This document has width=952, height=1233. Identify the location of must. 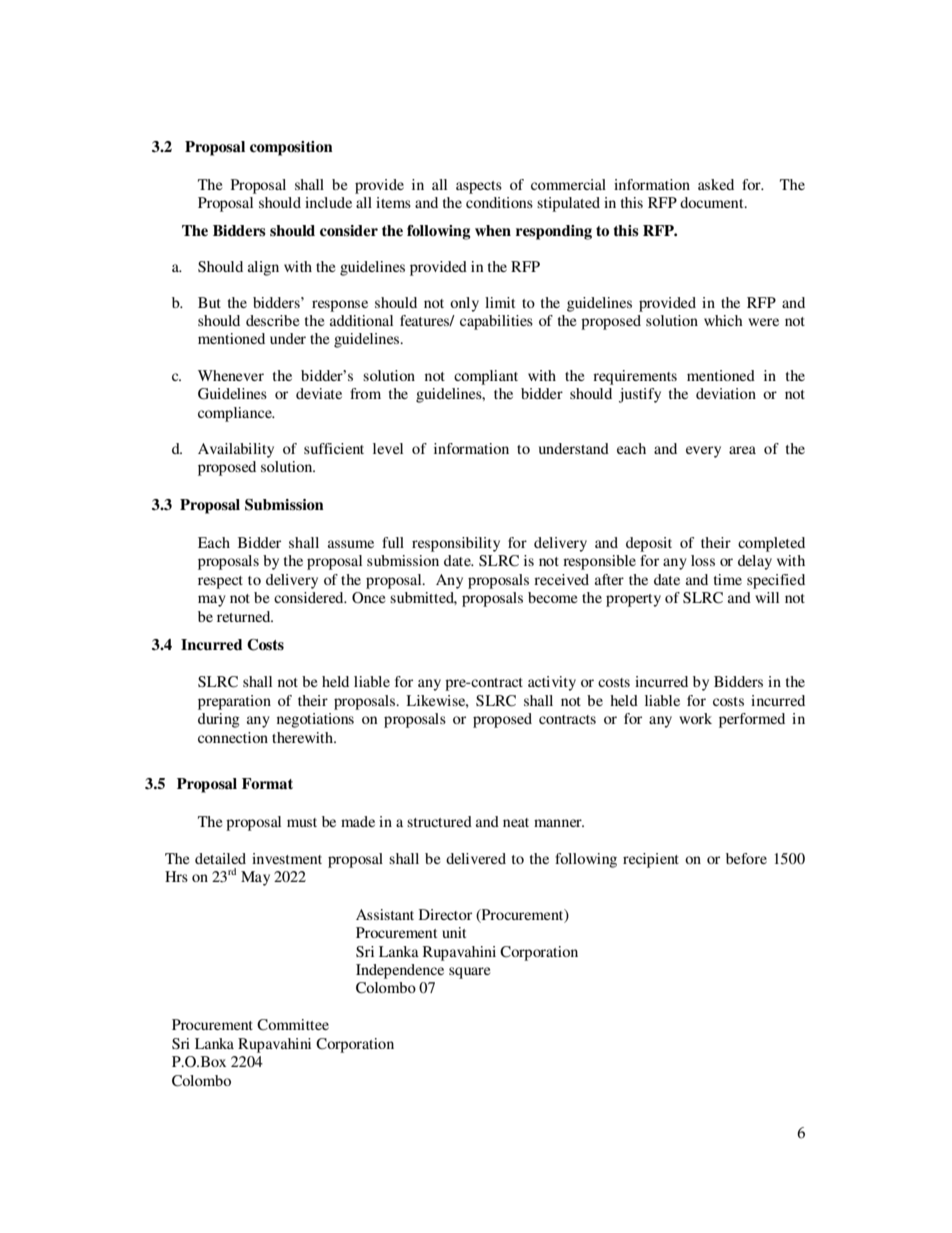
(302, 822).
